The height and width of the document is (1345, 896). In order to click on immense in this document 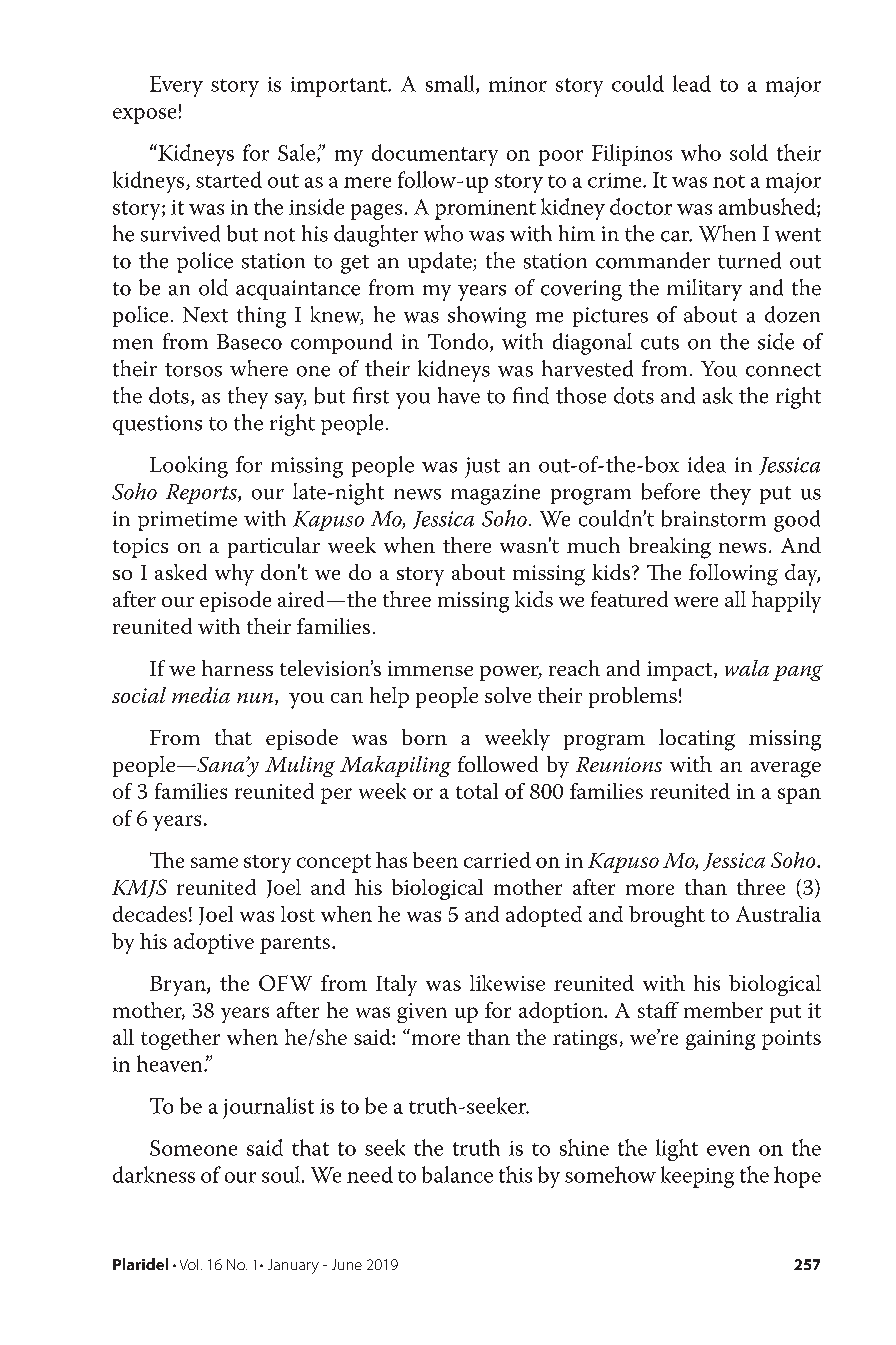, I will do `click(430, 668)`.
